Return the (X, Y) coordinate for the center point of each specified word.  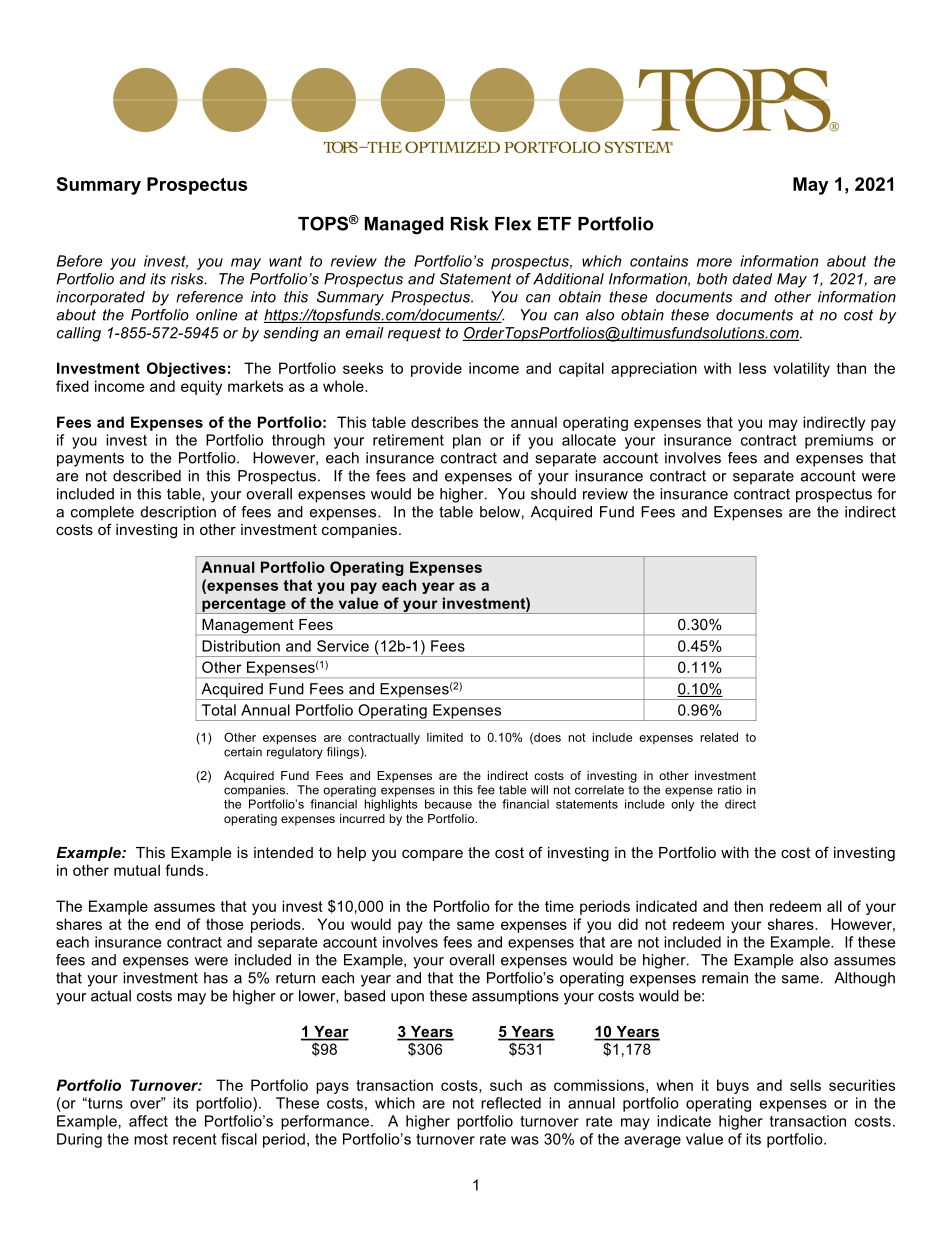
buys (733, 1086)
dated (752, 279)
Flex (513, 224)
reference (209, 297)
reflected (511, 1103)
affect (148, 1121)
